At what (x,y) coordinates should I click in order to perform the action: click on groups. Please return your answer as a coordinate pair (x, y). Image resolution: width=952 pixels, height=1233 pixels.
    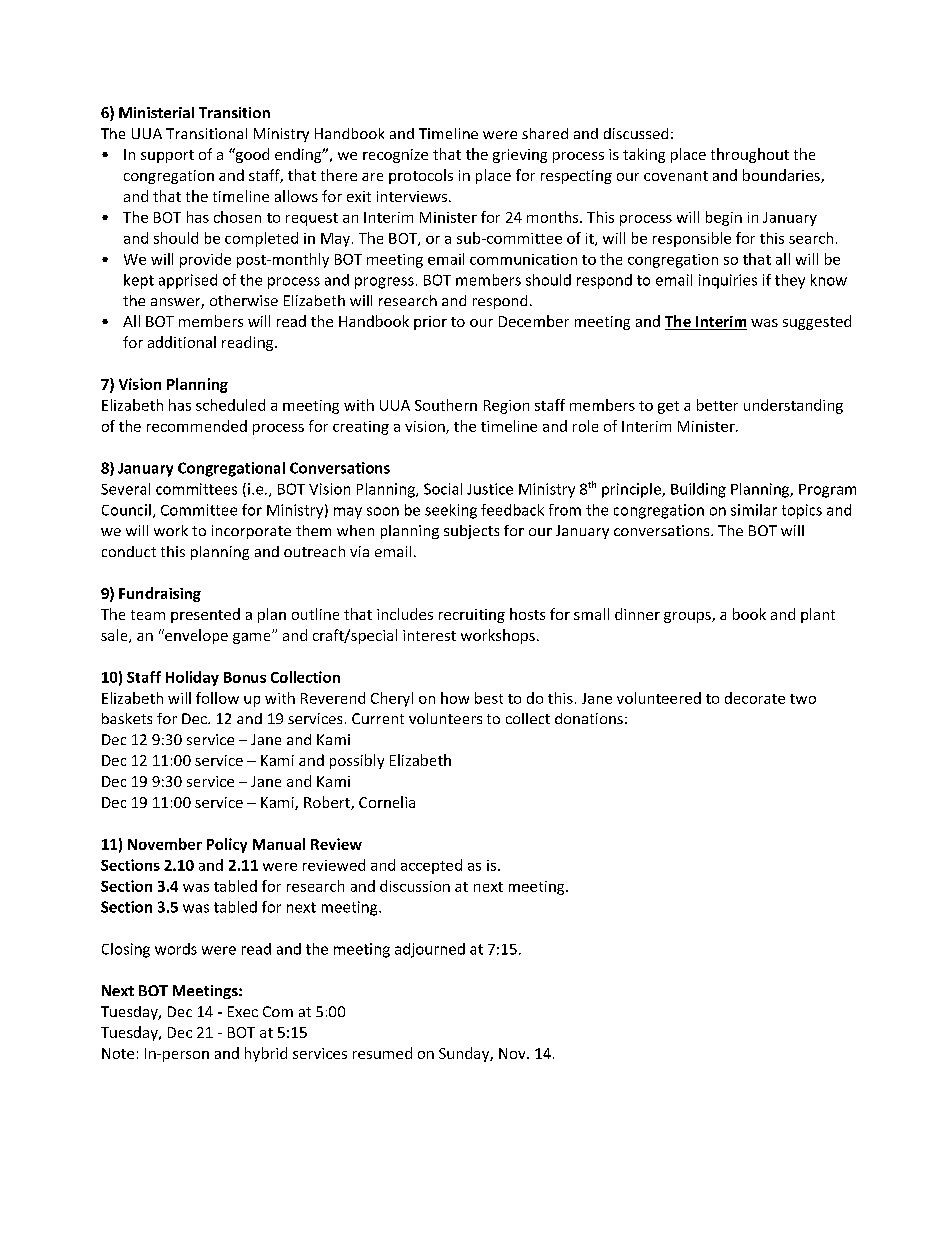
    Looking at the image, I should click on (688, 617).
